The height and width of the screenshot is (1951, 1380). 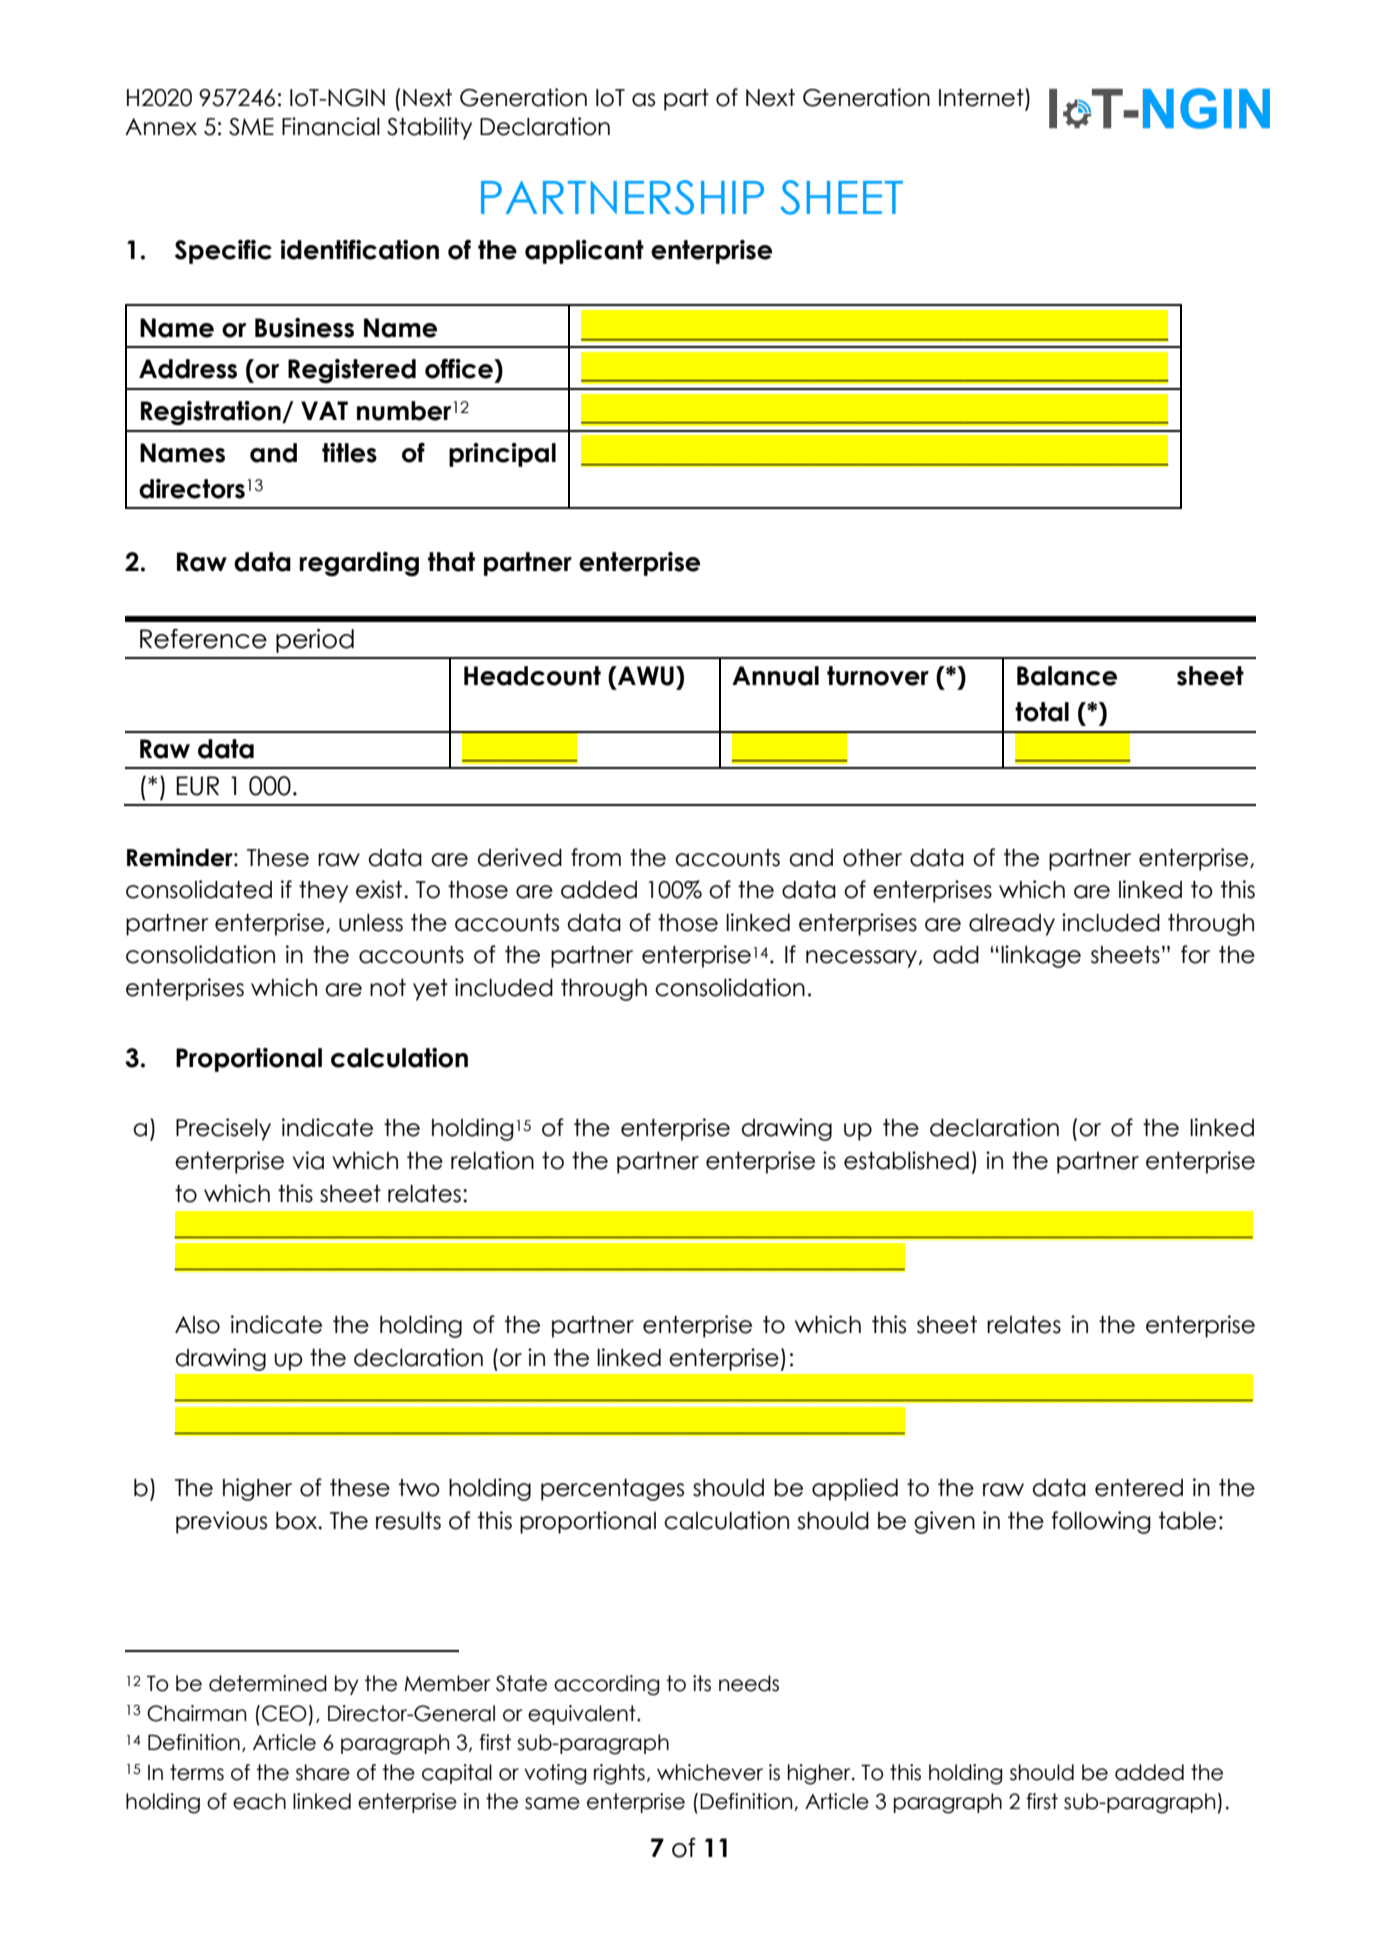 What do you see at coordinates (981, 98) in the screenshot?
I see `Internet` at bounding box center [981, 98].
